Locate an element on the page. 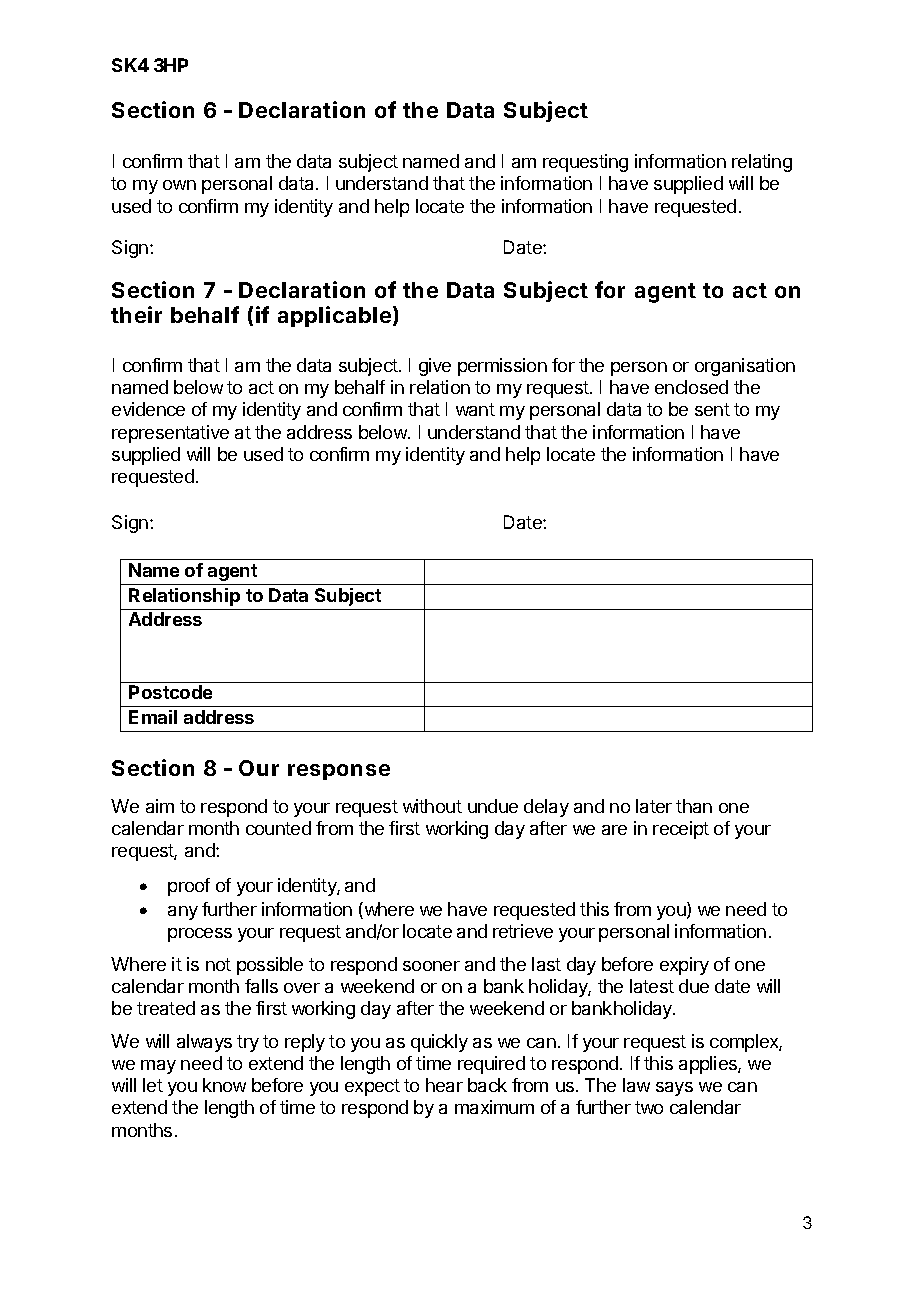  receipt is located at coordinates (681, 830).
